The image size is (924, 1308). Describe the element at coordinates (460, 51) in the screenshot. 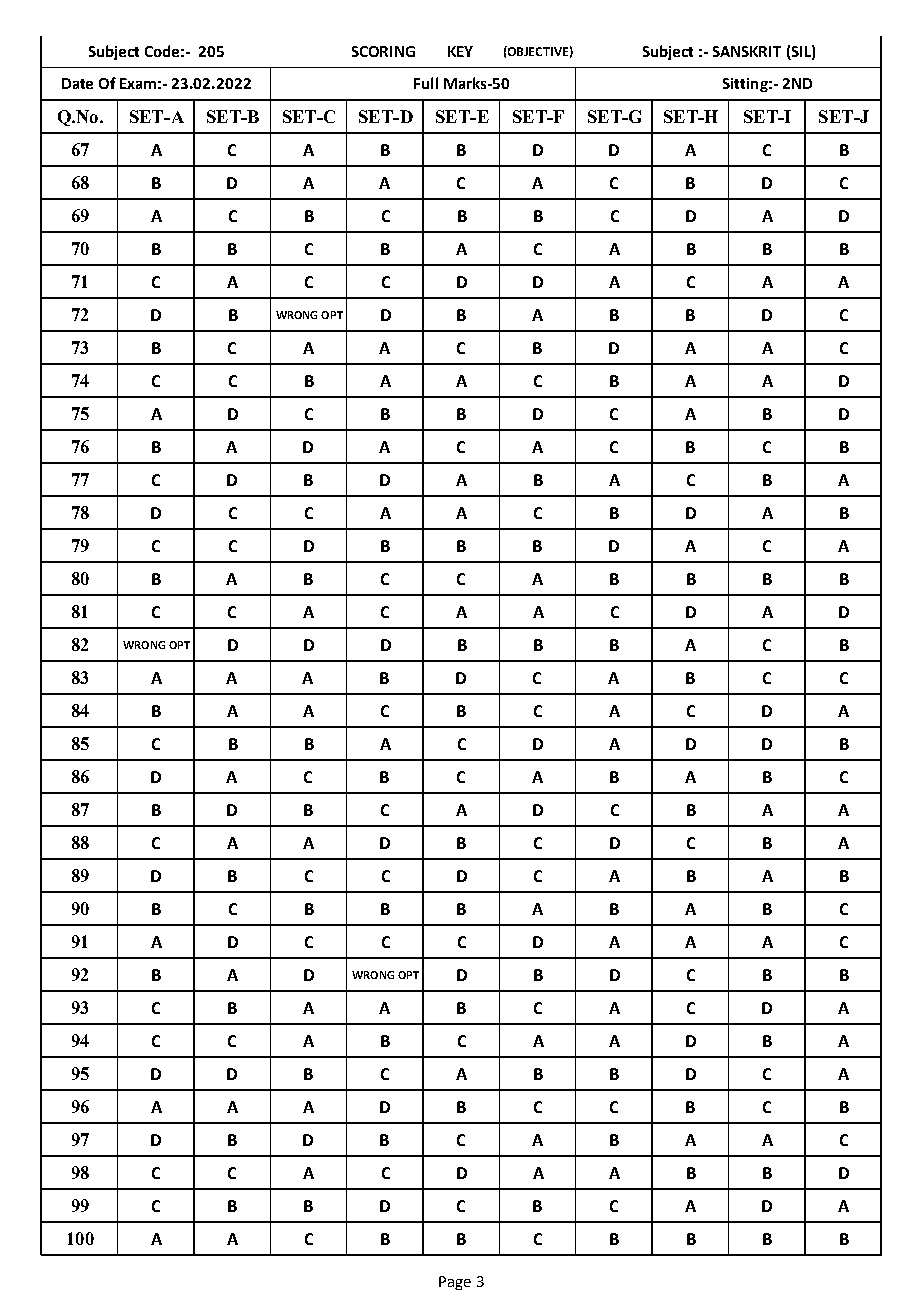

I see `KEY` at that location.
